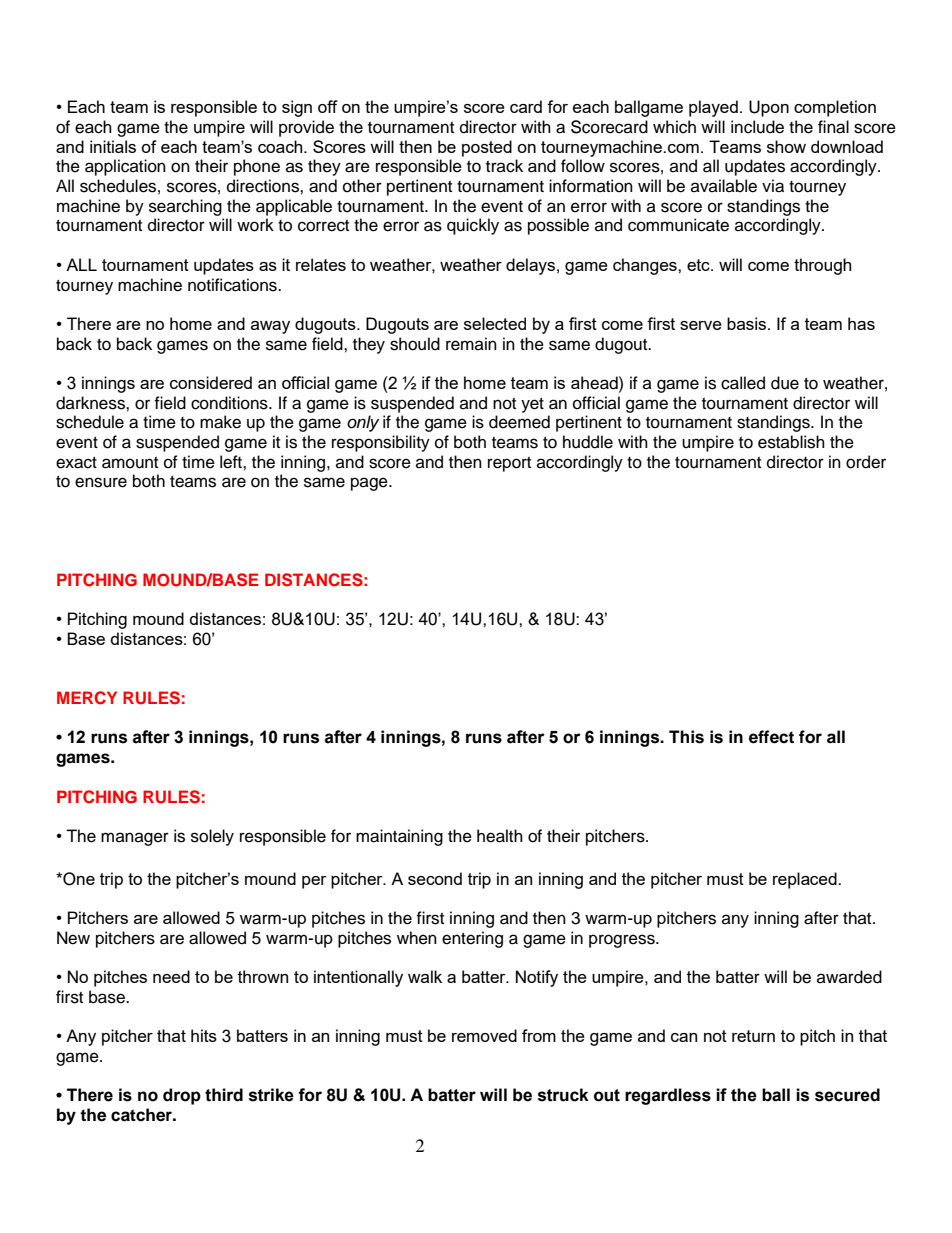 The image size is (952, 1233). I want to click on removed, so click(484, 1035).
